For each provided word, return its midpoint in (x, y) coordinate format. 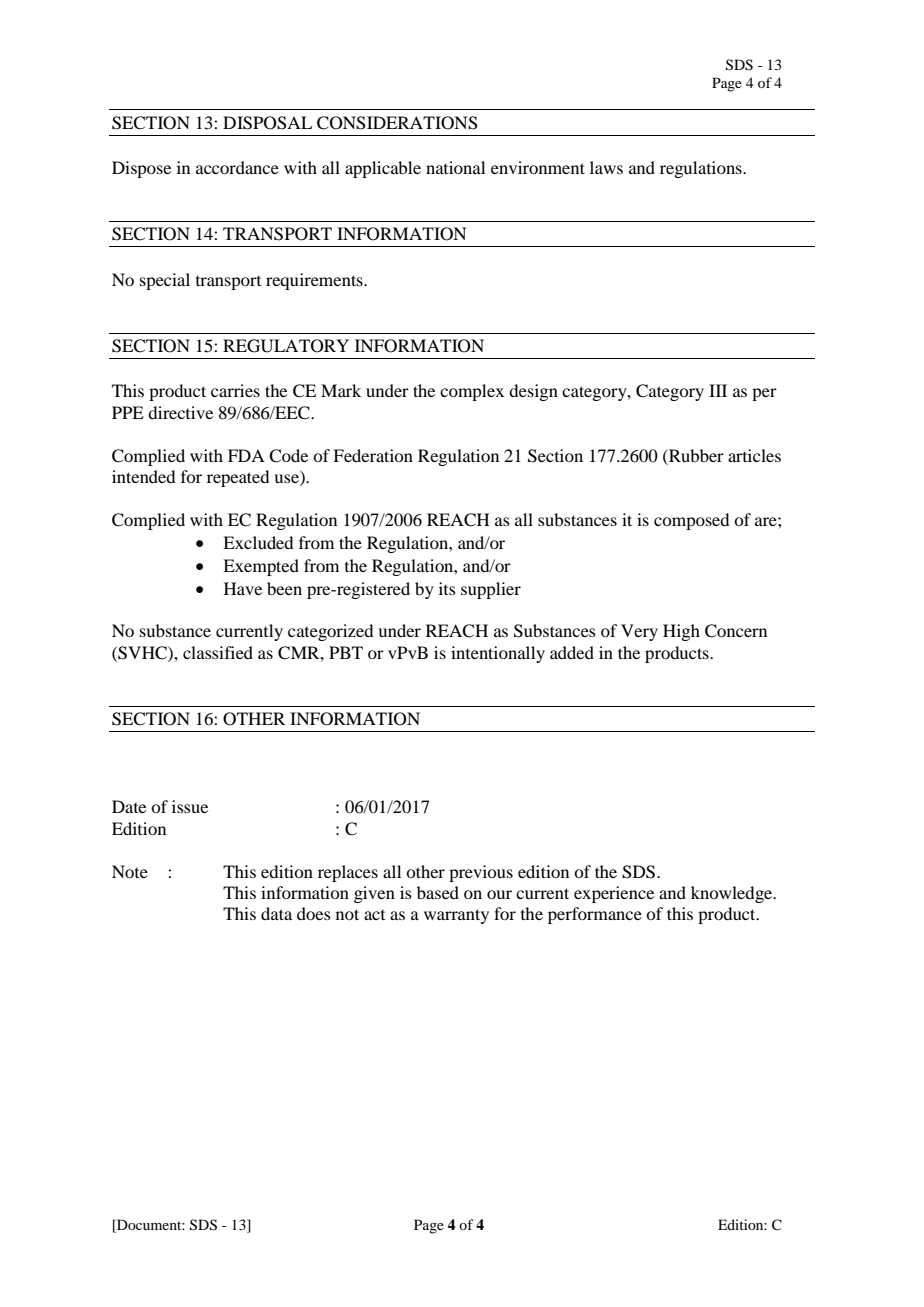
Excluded (258, 542)
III (718, 390)
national (455, 167)
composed (691, 521)
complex (472, 392)
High (681, 632)
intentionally (498, 654)
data (276, 913)
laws (606, 167)
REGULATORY (286, 346)
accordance (237, 167)
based (438, 892)
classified (218, 652)
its (447, 588)
